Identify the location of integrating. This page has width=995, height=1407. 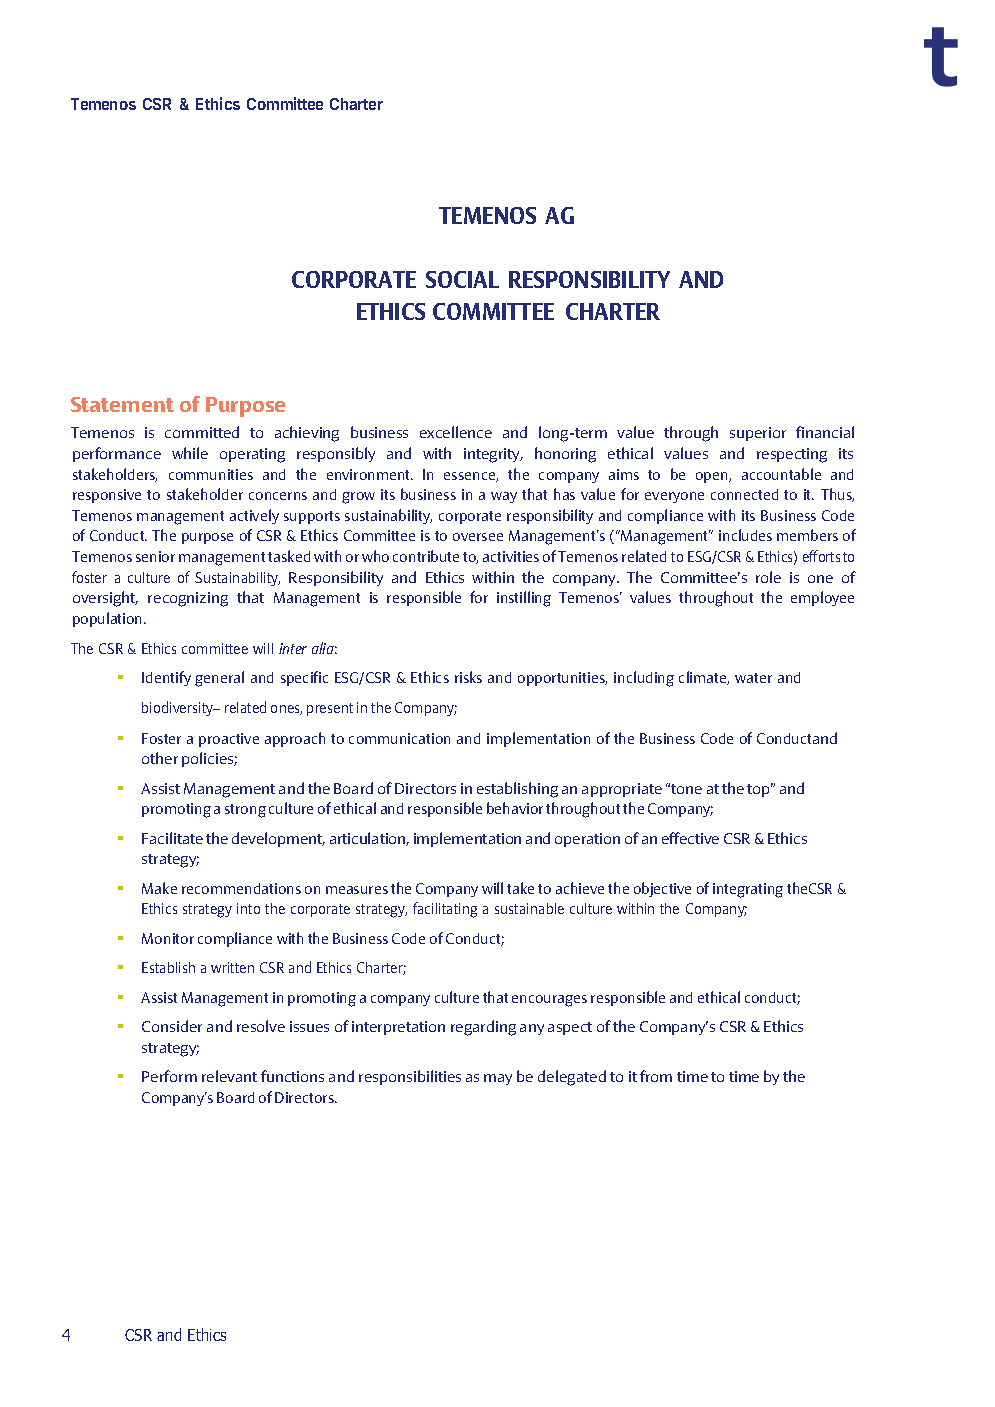
(748, 890).
